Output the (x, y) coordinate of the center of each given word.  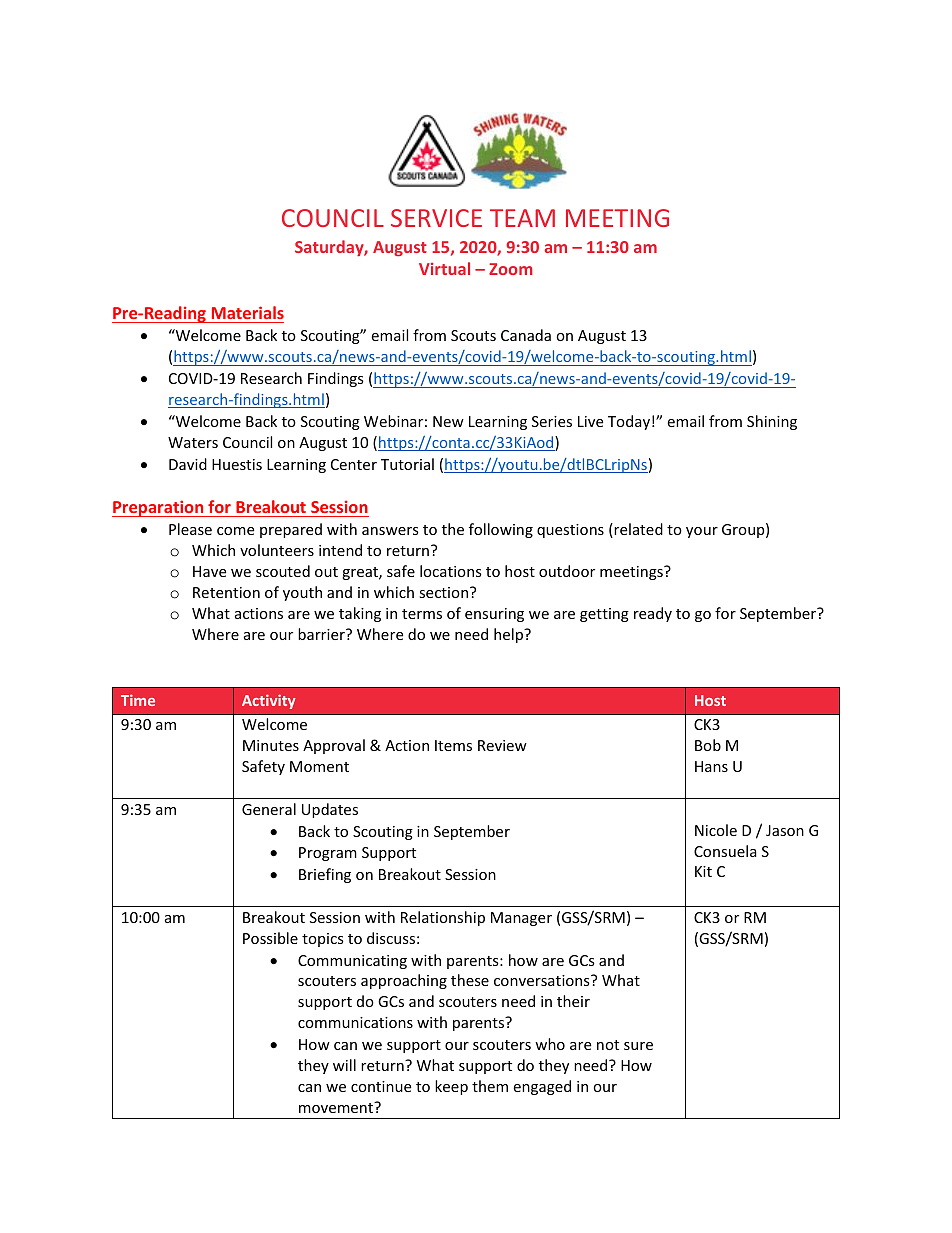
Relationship (443, 918)
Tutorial (407, 464)
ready (653, 614)
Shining (772, 422)
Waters (193, 442)
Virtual (444, 268)
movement (337, 1107)
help (509, 635)
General (269, 809)
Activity (269, 701)
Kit (703, 871)
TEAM (522, 218)
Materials (248, 312)
